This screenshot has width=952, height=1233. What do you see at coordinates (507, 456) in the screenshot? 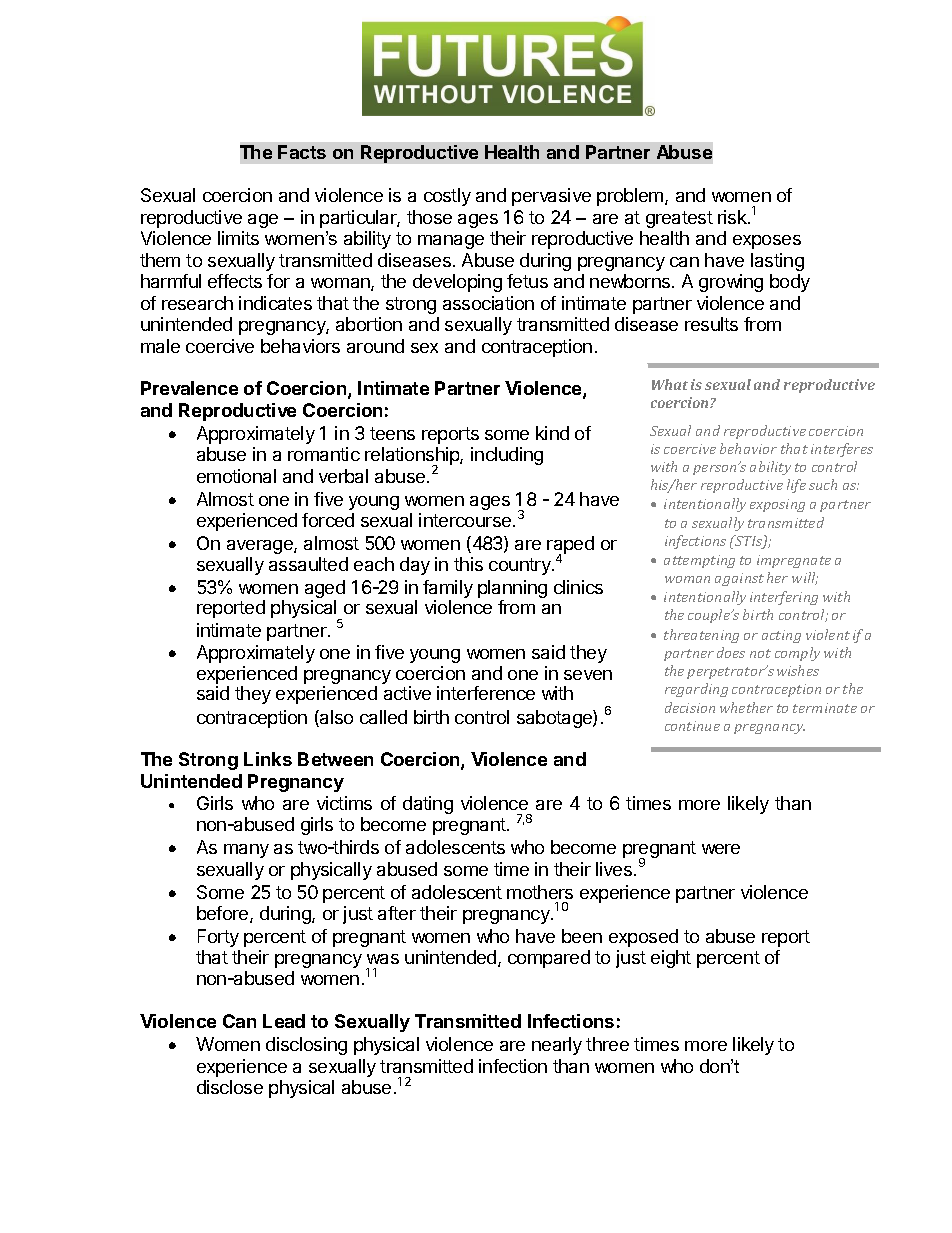
I see `including` at bounding box center [507, 456].
